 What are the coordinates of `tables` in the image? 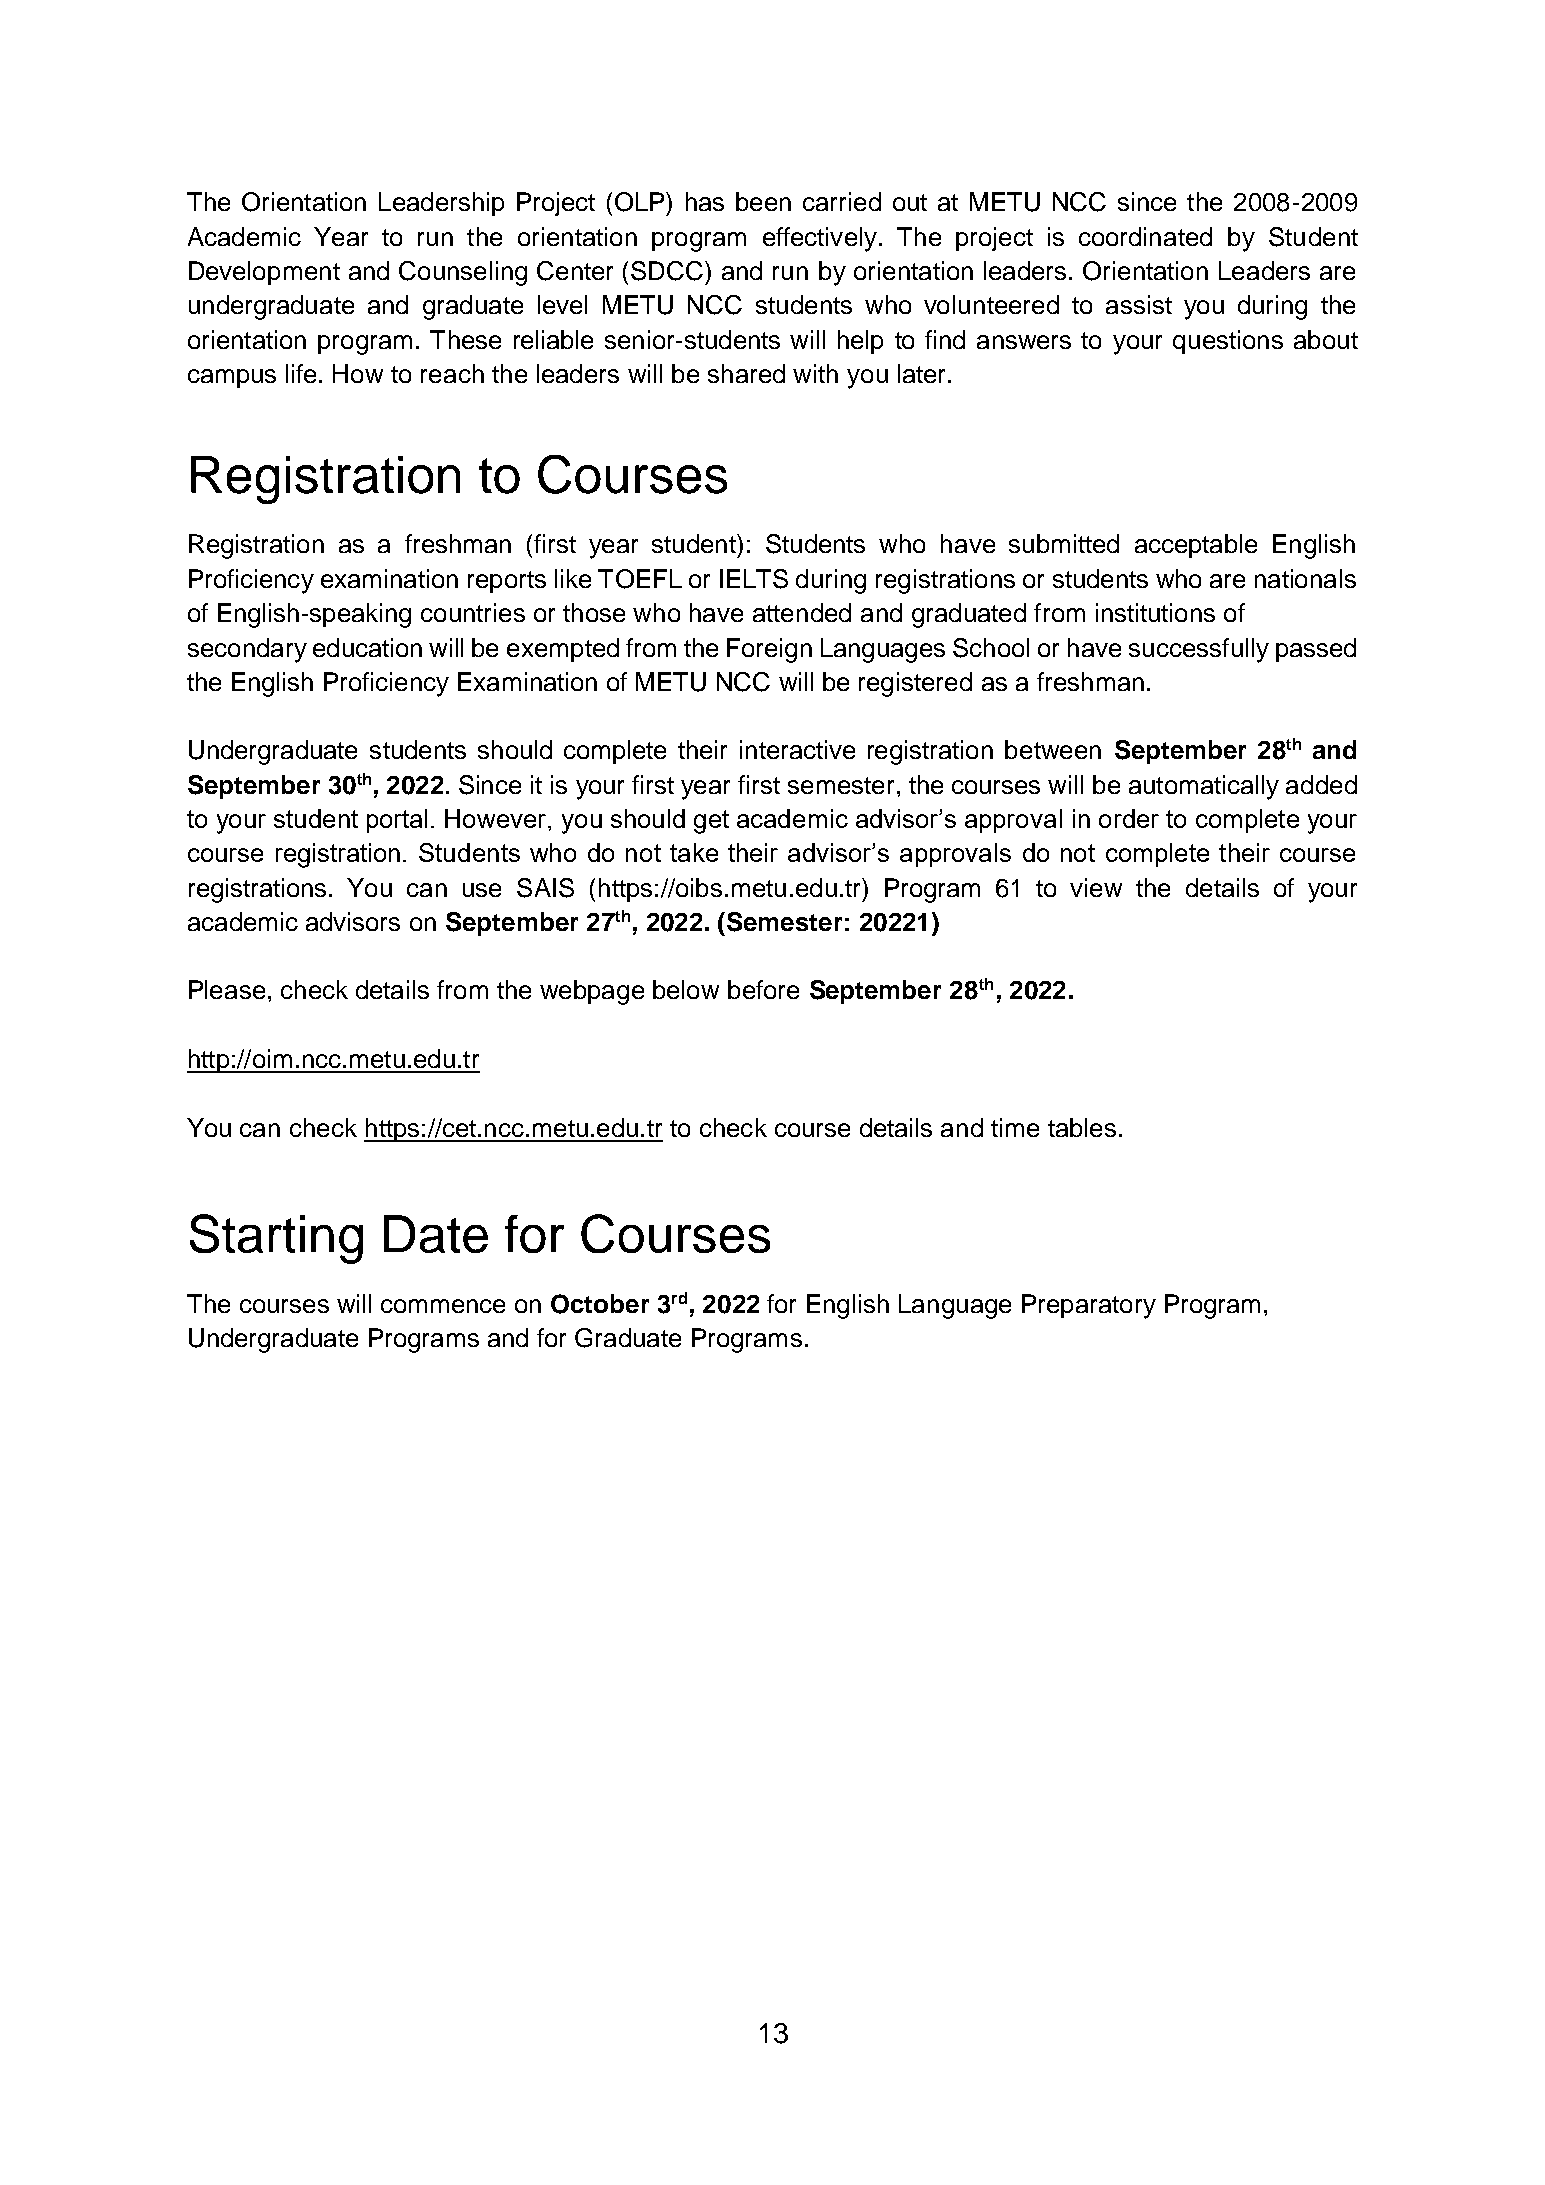 It's located at (1082, 1127).
